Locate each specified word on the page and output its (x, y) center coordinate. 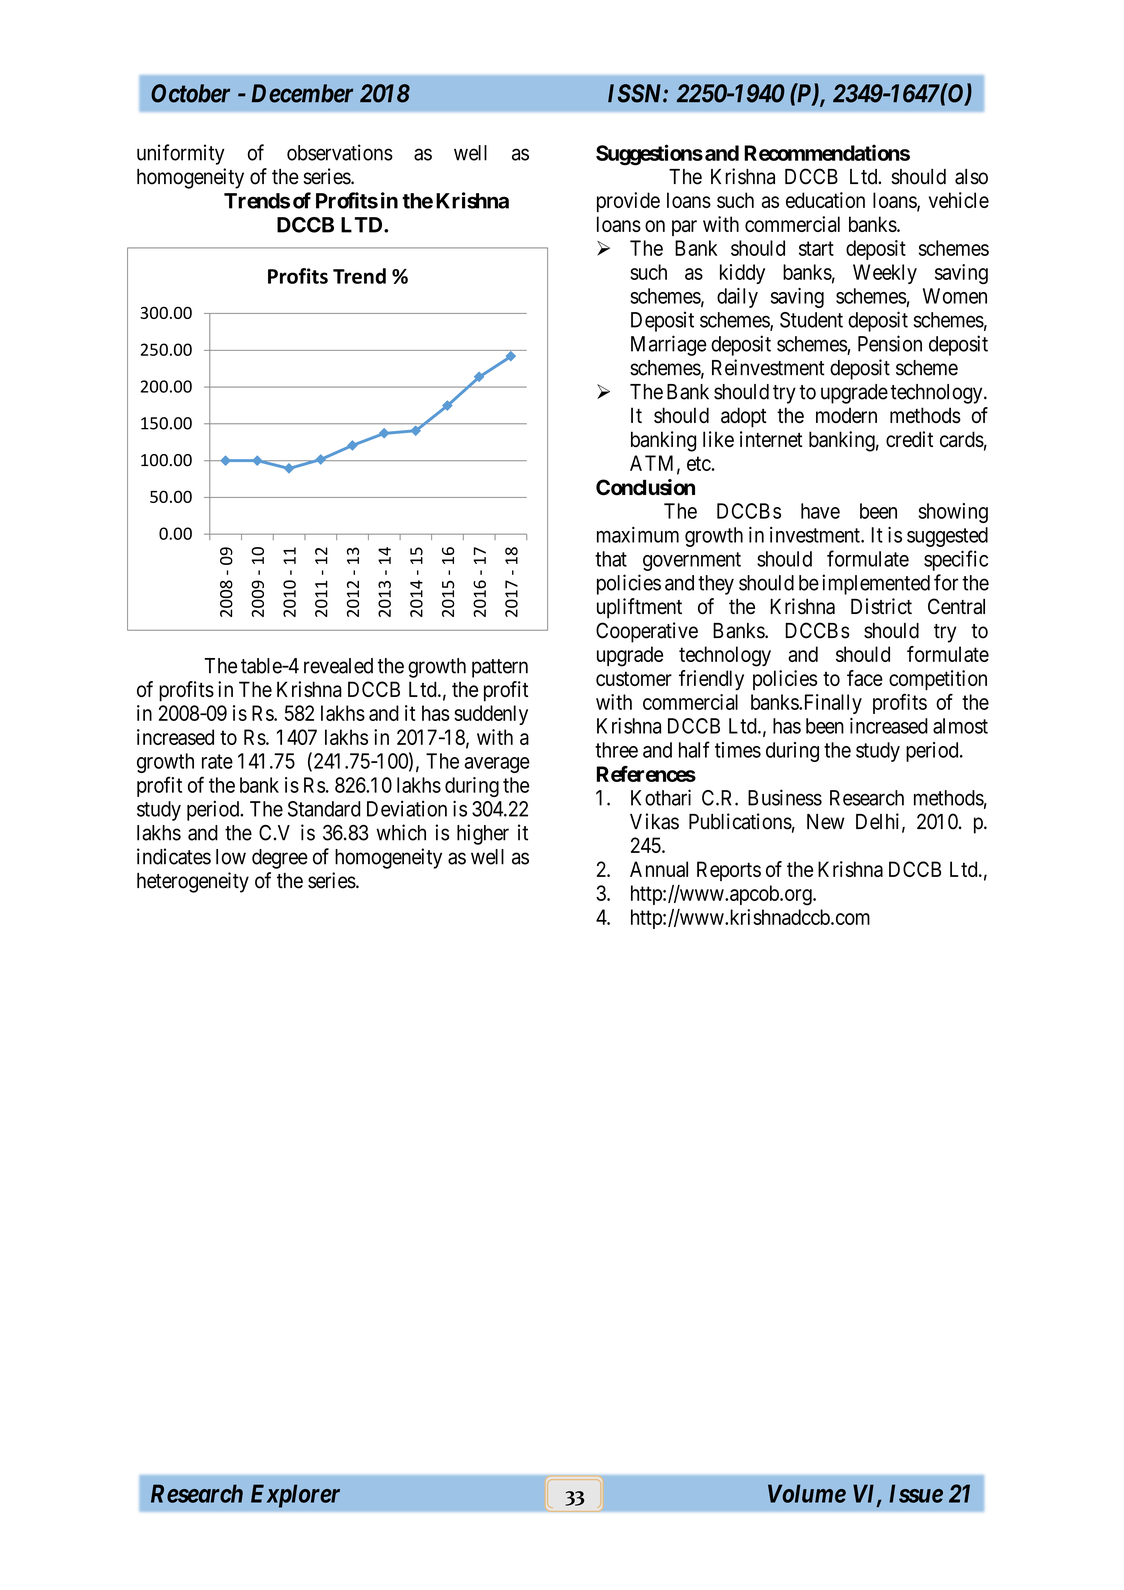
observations (340, 152)
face (865, 678)
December (302, 93)
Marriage (669, 345)
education (825, 200)
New (826, 822)
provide (628, 202)
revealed (338, 666)
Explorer (295, 1496)
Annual (659, 869)
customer (634, 678)
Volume (807, 1493)
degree (280, 859)
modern (846, 415)
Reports (729, 871)
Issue (916, 1493)
